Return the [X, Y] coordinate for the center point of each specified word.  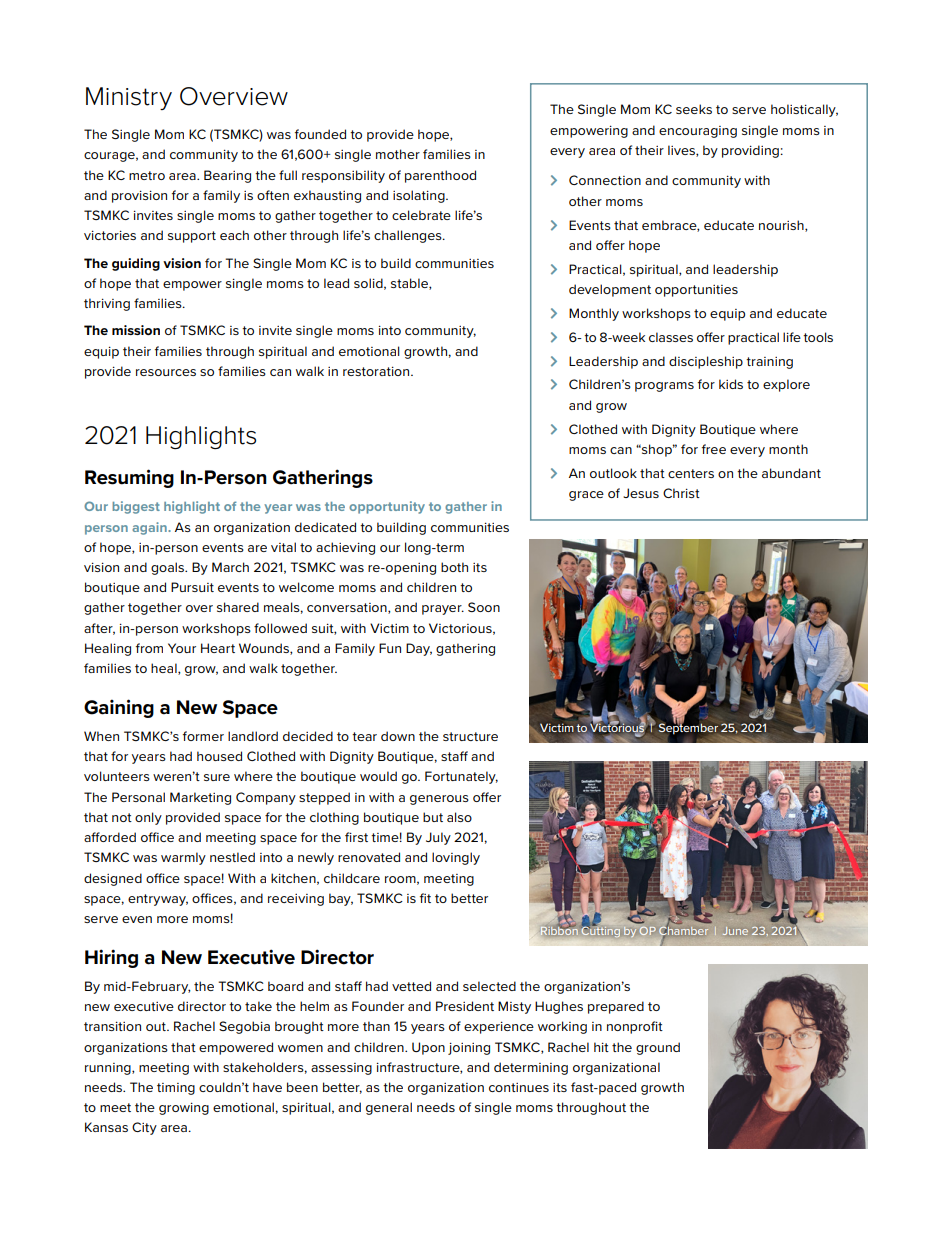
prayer [443, 610]
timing [176, 1089]
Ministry [129, 98]
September [689, 729]
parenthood [440, 176]
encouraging [698, 132]
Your [182, 648]
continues [519, 1087]
